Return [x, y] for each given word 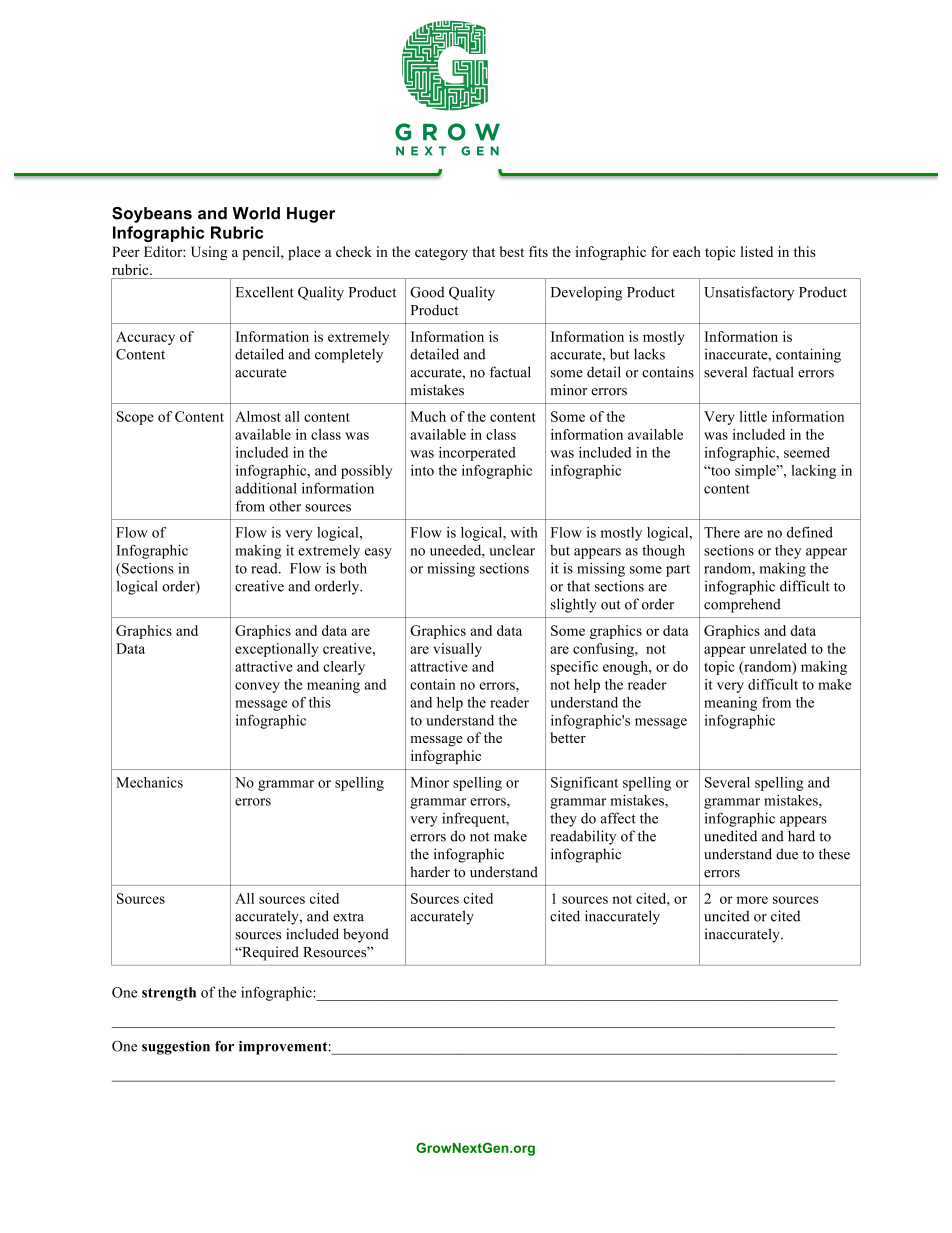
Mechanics [149, 782]
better [568, 737]
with [524, 532]
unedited [730, 836]
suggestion [176, 1048]
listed [757, 251]
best [512, 251]
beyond [366, 935]
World [256, 213]
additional [266, 488]
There [722, 532]
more [752, 900]
